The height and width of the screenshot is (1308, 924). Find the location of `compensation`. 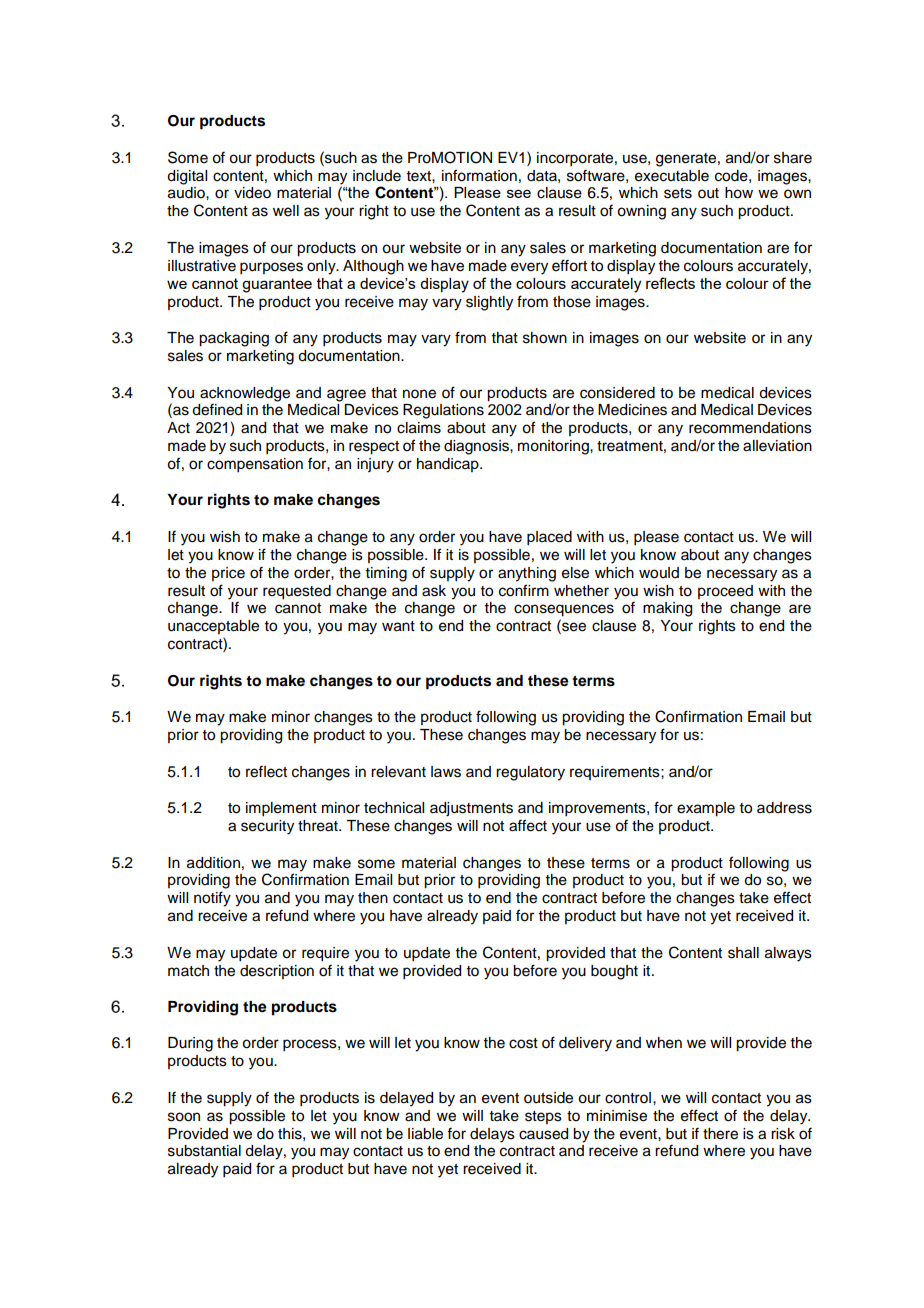

compensation is located at coordinates (255, 465).
